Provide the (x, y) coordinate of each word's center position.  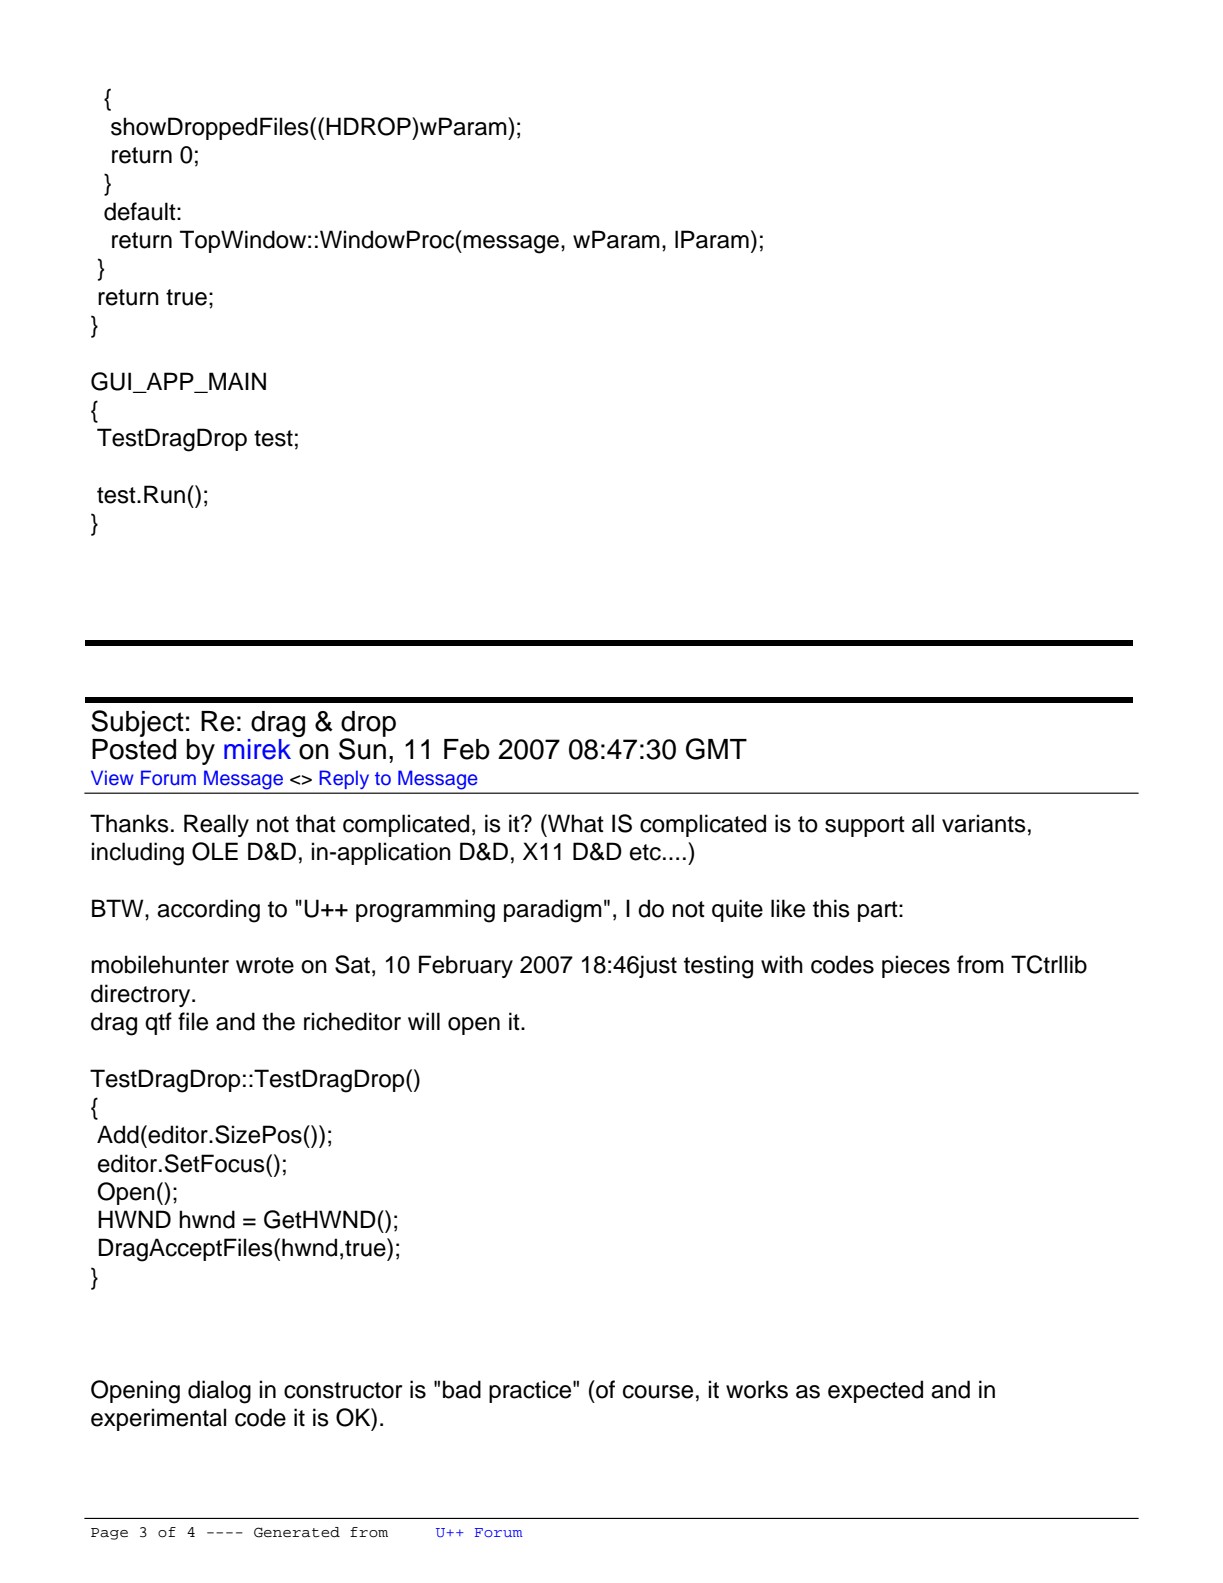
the (278, 1021)
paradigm (553, 911)
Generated (297, 1532)
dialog (219, 1392)
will (424, 1021)
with (782, 964)
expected (875, 1391)
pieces (916, 966)
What (575, 823)
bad (462, 1389)
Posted (134, 749)
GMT (716, 749)
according (208, 911)
